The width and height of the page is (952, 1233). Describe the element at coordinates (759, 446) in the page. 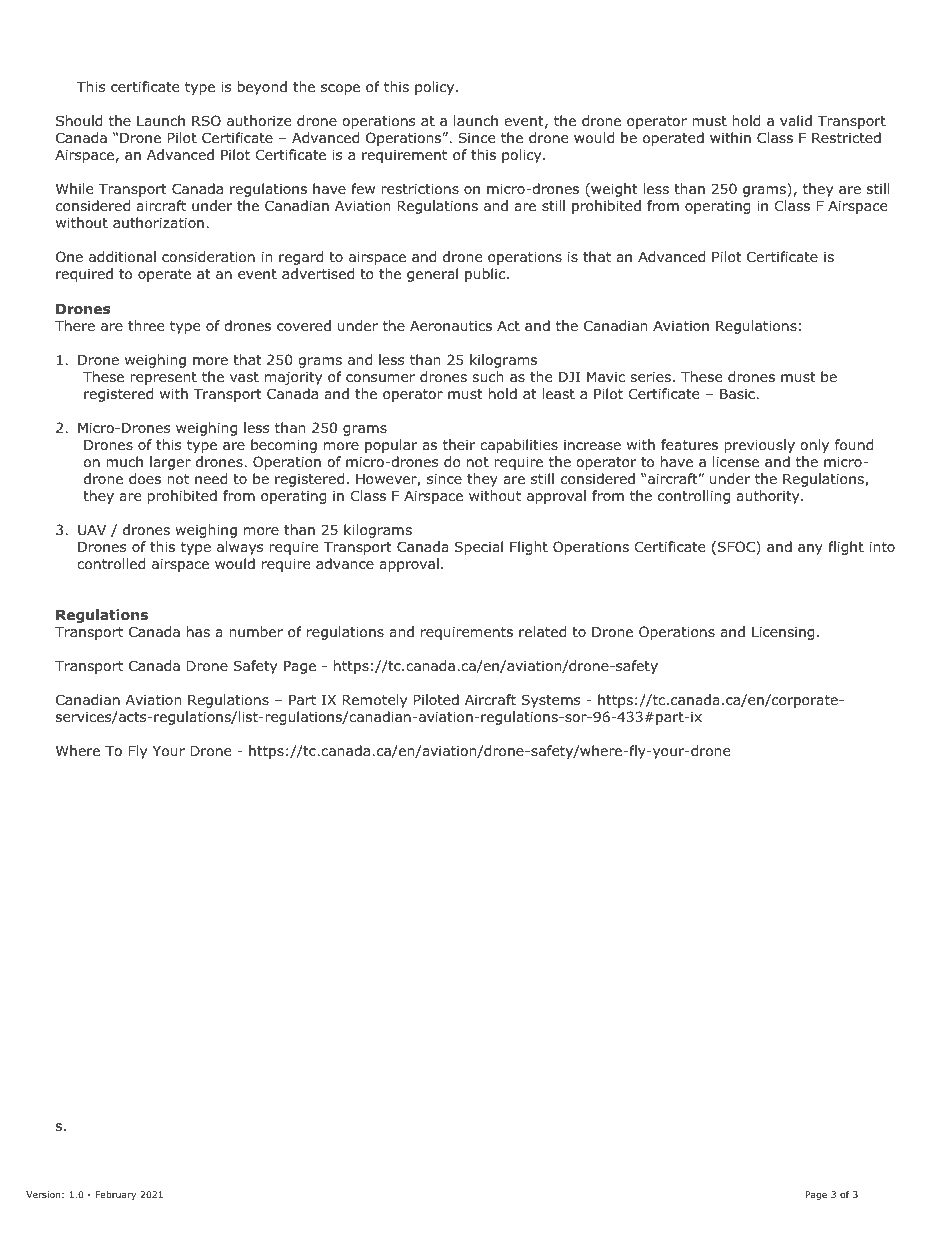

I see `previously` at that location.
